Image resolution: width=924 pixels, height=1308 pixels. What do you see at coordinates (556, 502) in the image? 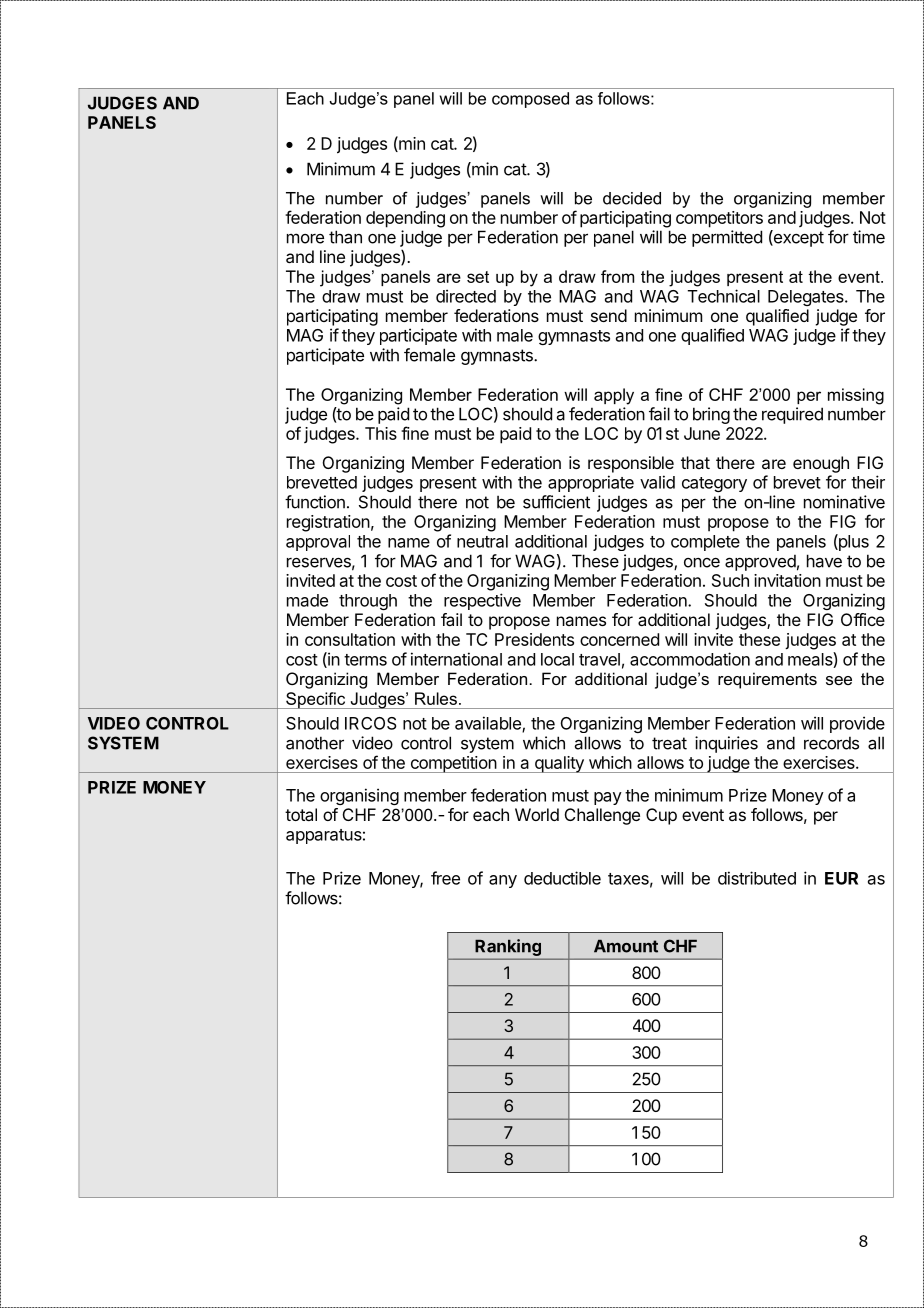
I see `sufficient` at bounding box center [556, 502].
